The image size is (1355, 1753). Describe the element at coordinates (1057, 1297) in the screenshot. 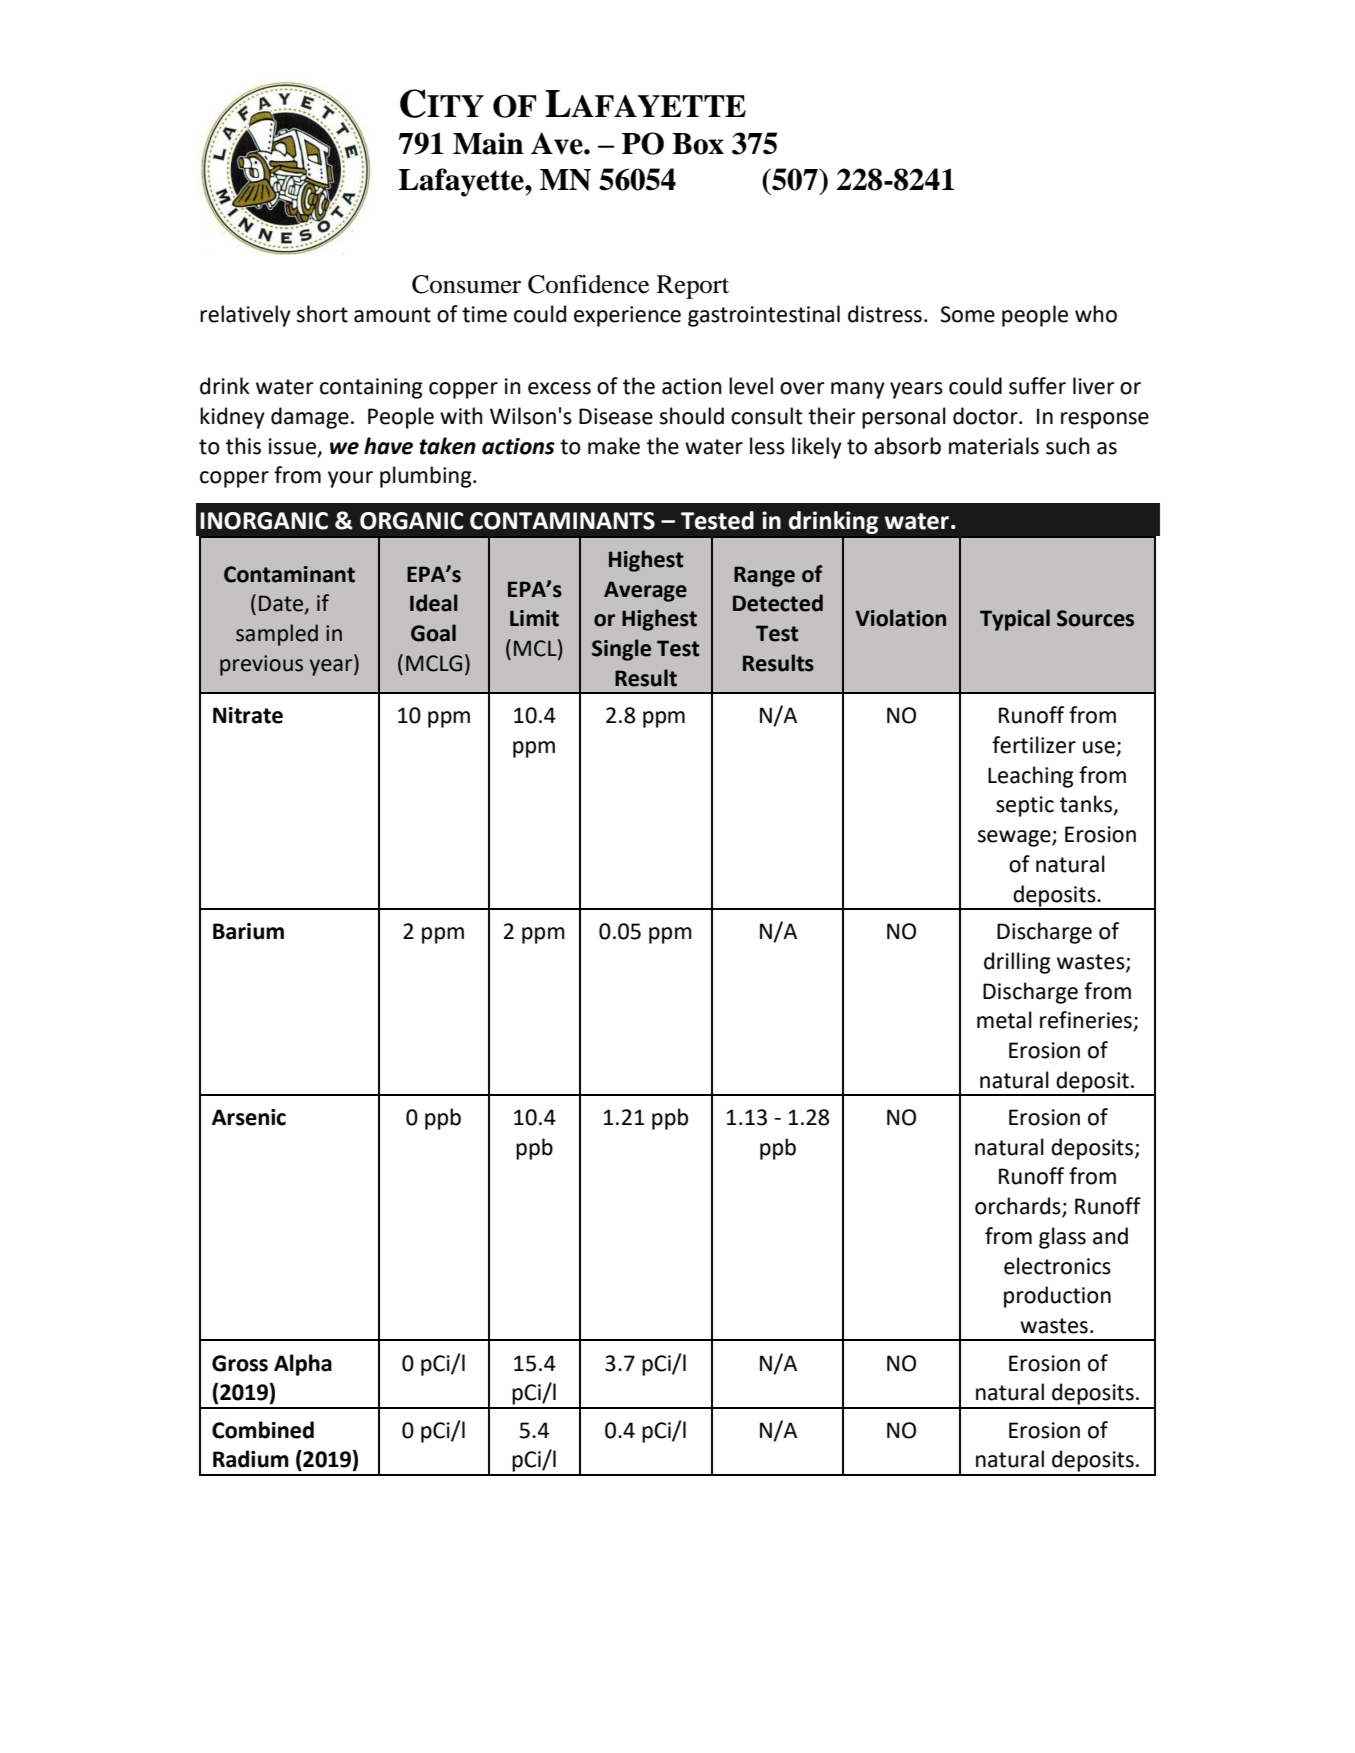

I see `production` at that location.
